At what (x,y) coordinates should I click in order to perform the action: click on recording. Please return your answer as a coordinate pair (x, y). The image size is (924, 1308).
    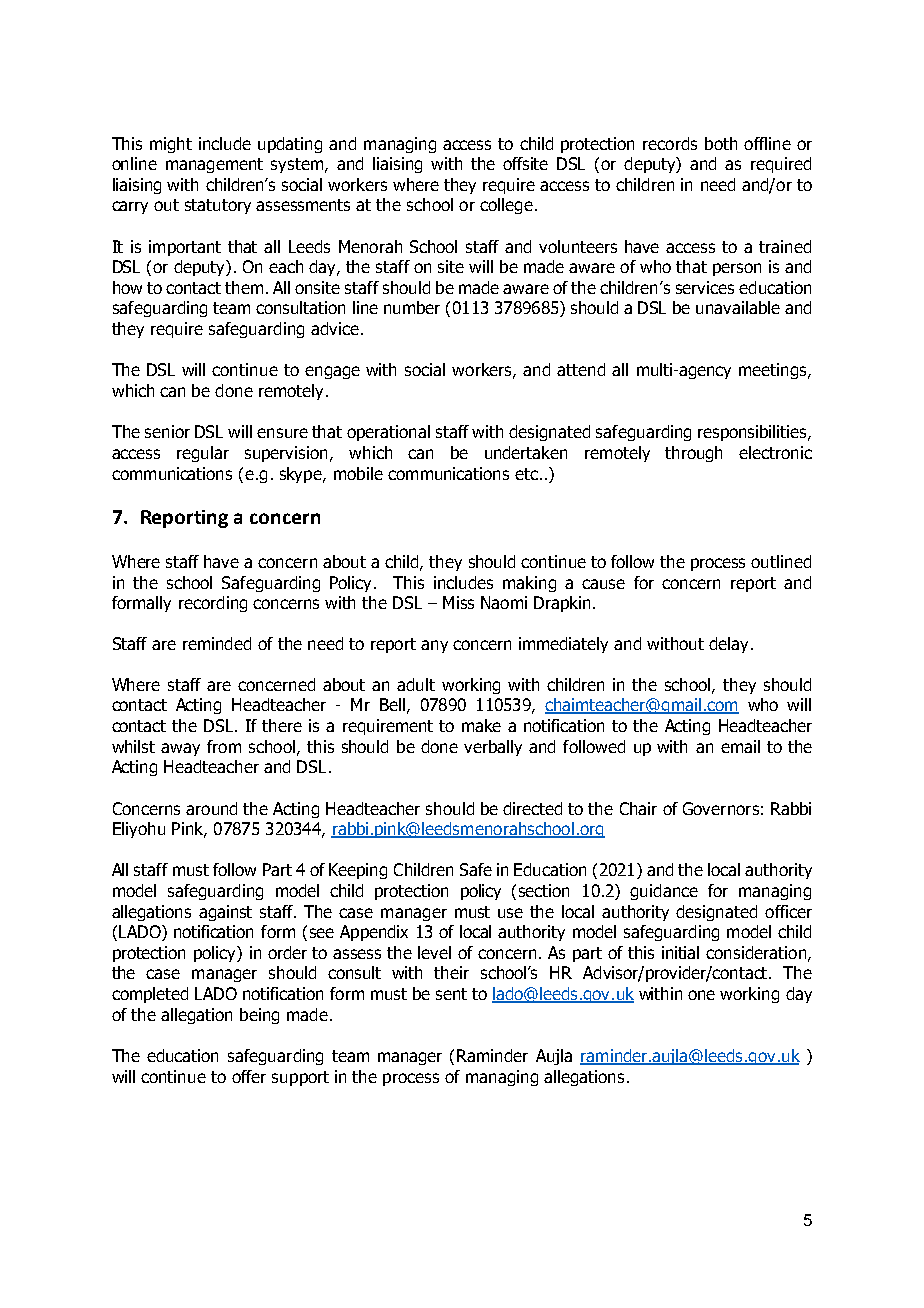
    Looking at the image, I should click on (213, 604).
